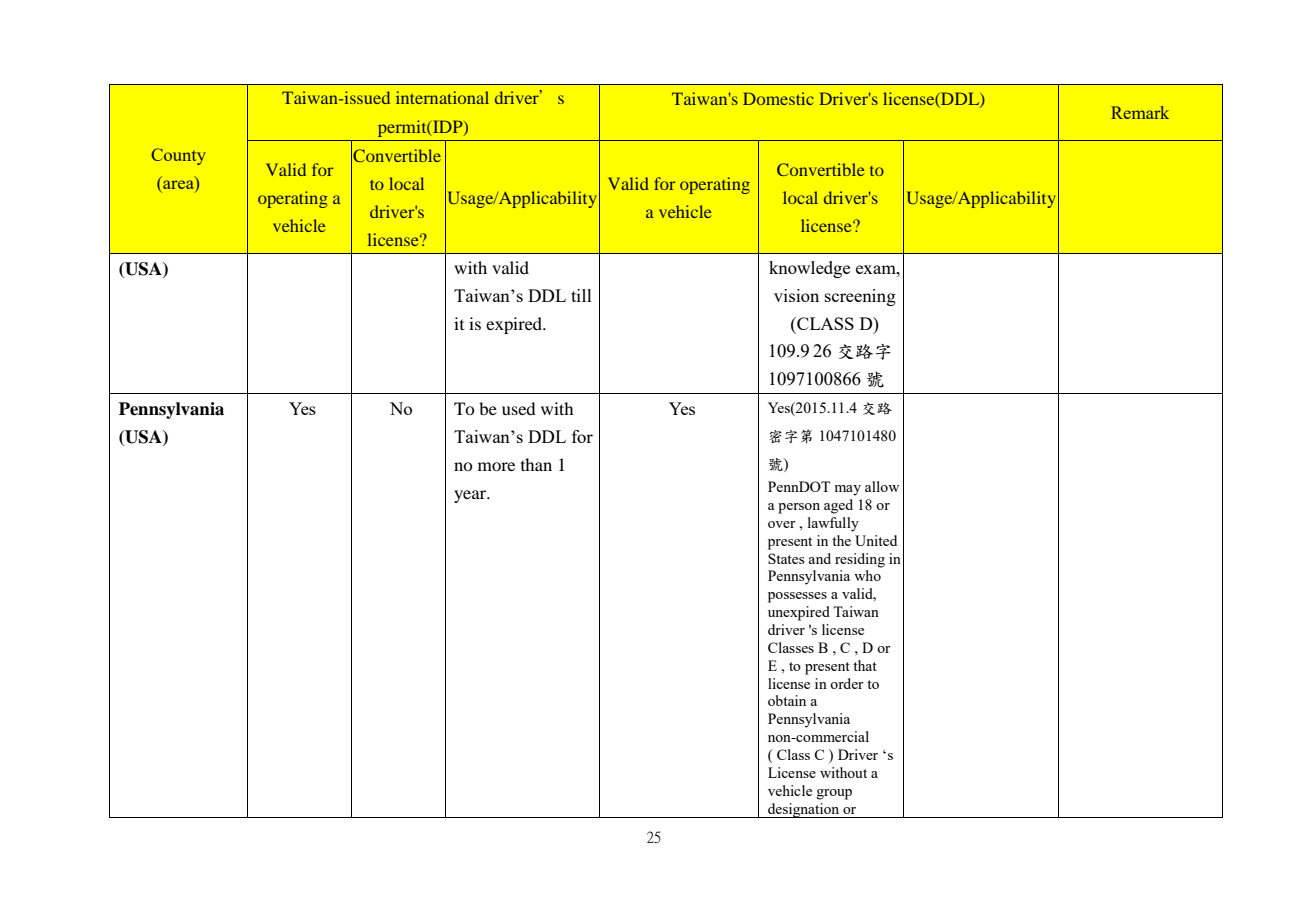 The image size is (1308, 924). Describe the element at coordinates (471, 496) in the image. I see `year` at that location.
